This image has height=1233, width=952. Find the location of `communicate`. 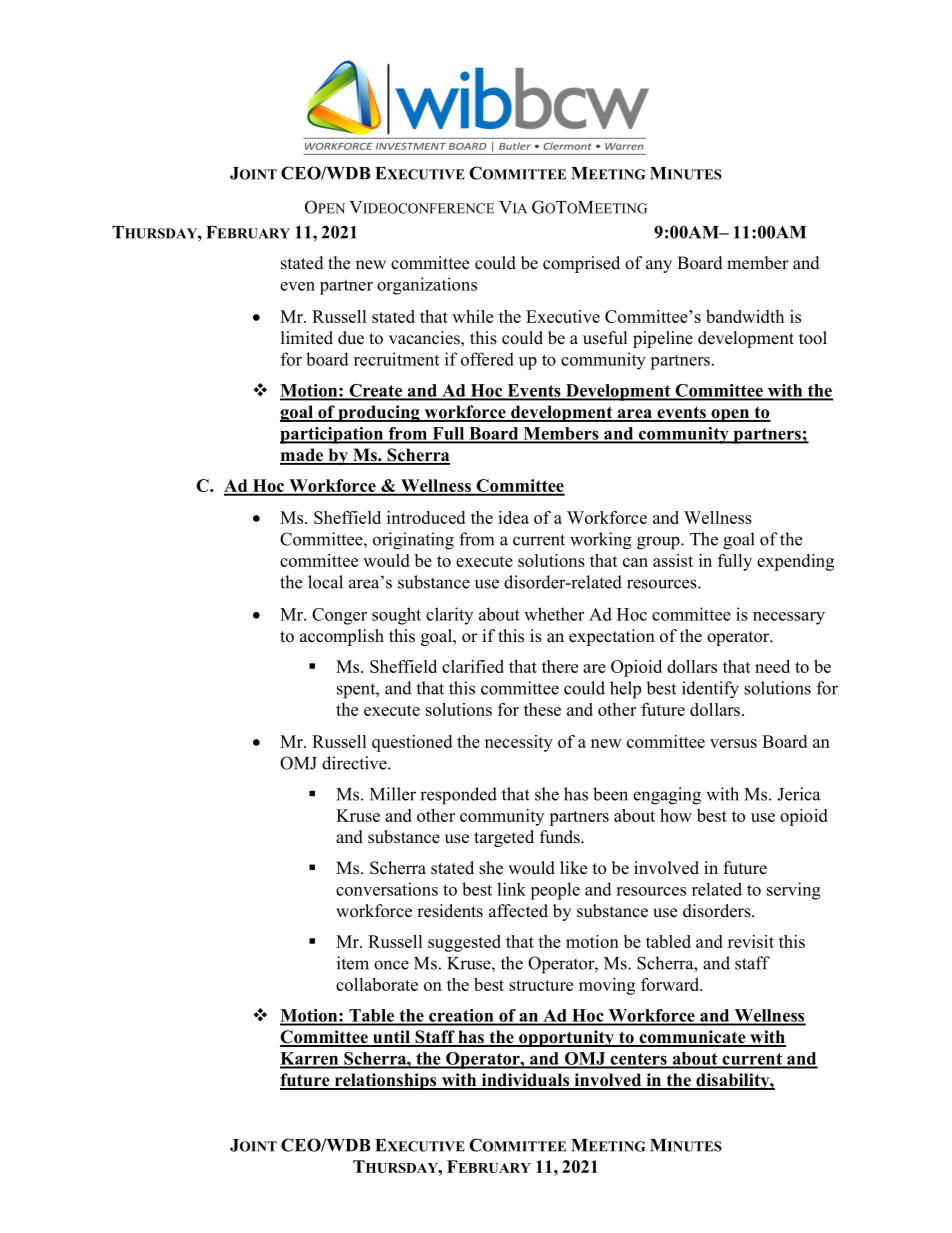

communicate is located at coordinates (692, 1038).
